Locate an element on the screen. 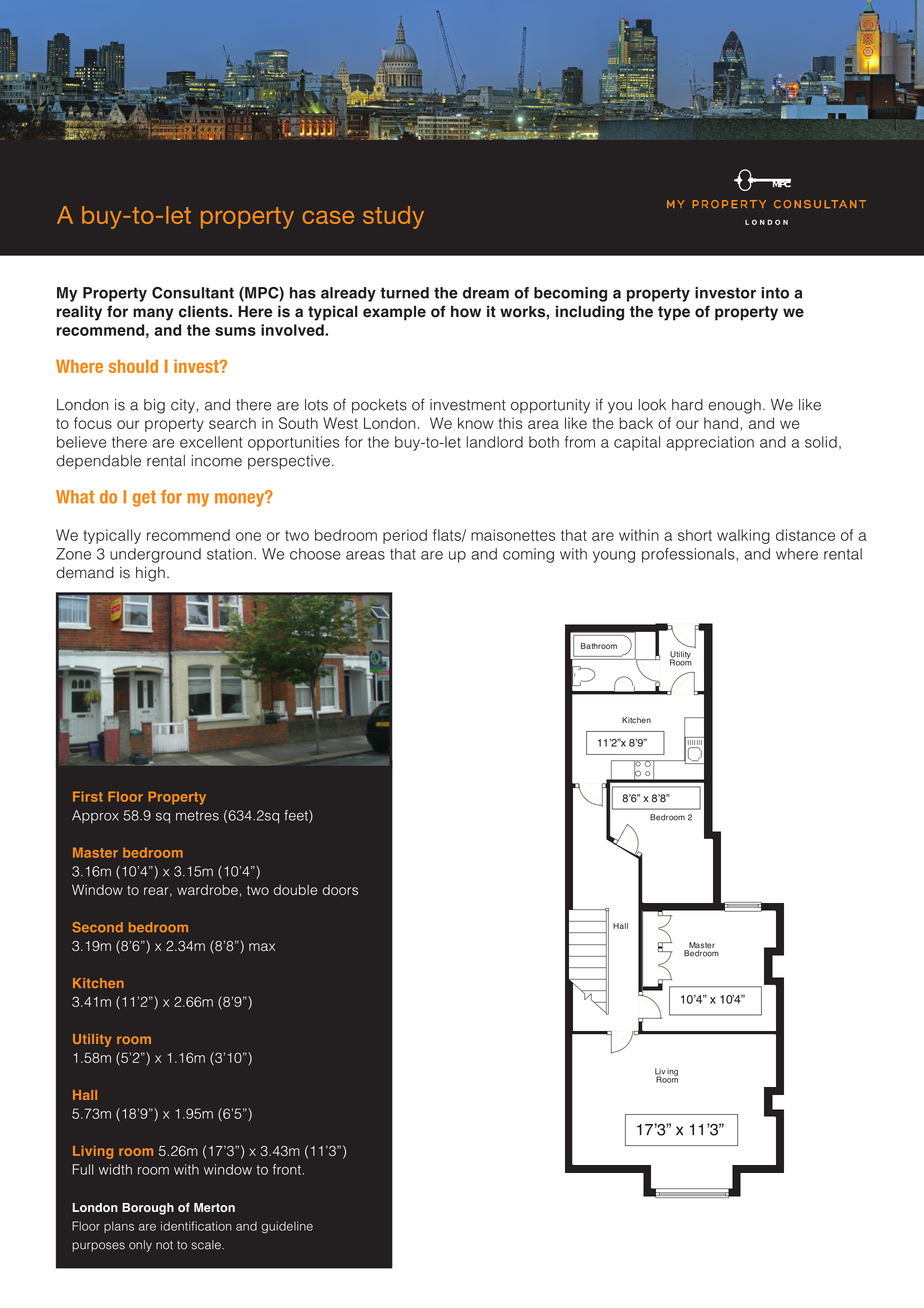 The width and height of the screenshot is (924, 1308). into is located at coordinates (775, 293).
